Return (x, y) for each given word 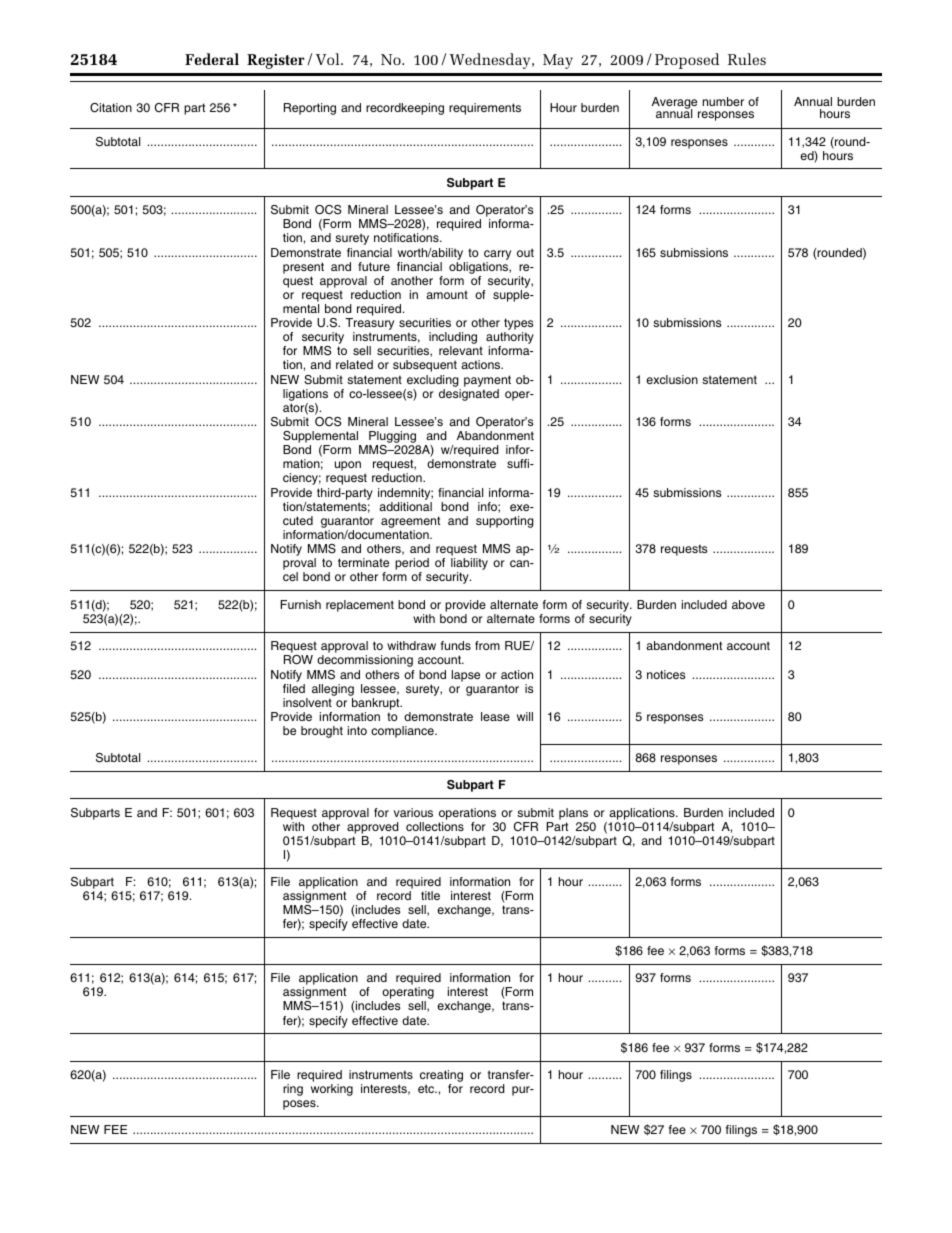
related (354, 364)
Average (675, 104)
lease (495, 716)
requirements (485, 109)
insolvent (307, 702)
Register (275, 61)
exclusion (672, 379)
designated (469, 395)
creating (441, 1077)
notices (666, 674)
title (430, 895)
